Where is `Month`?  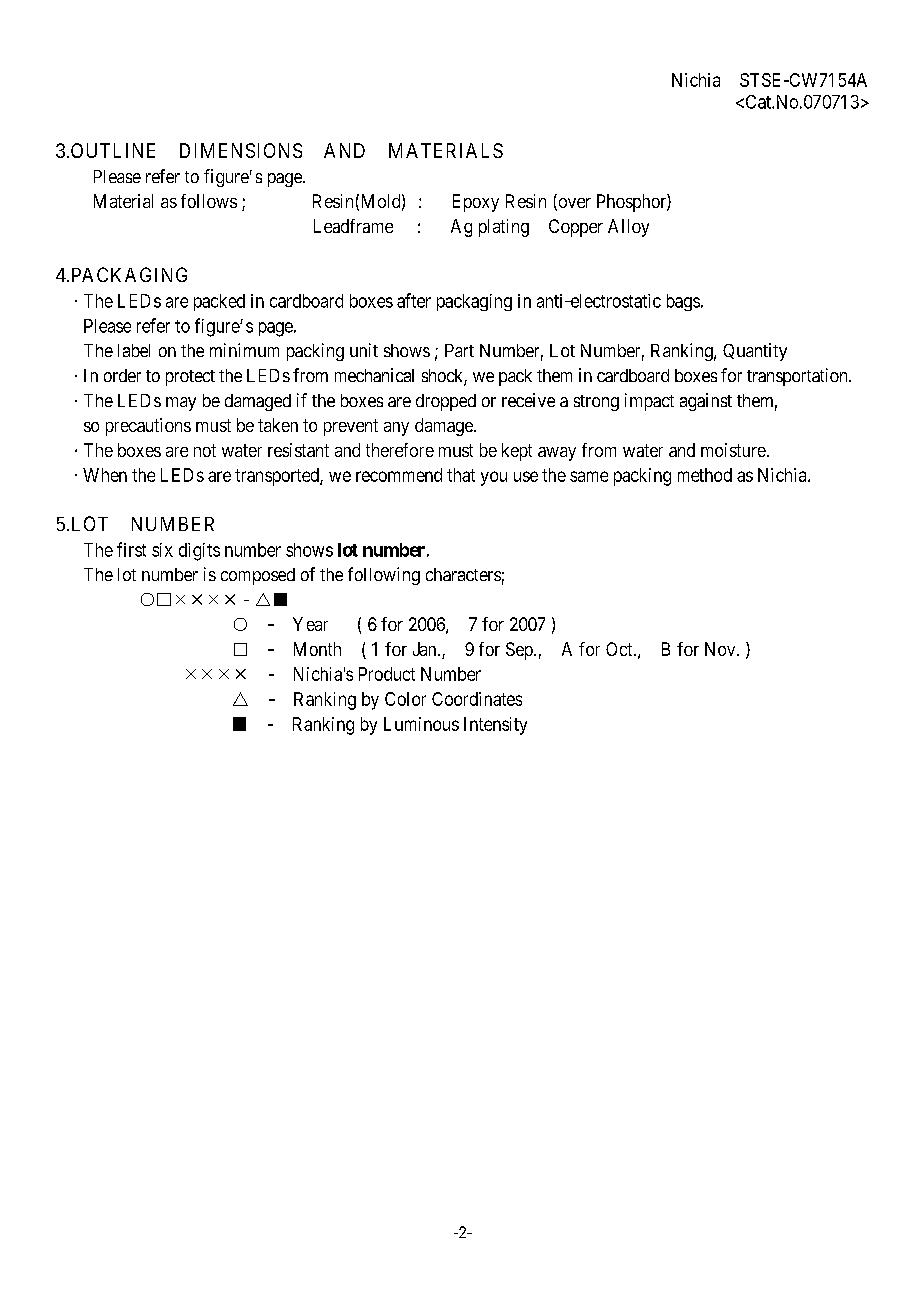
Month is located at coordinates (317, 649).
